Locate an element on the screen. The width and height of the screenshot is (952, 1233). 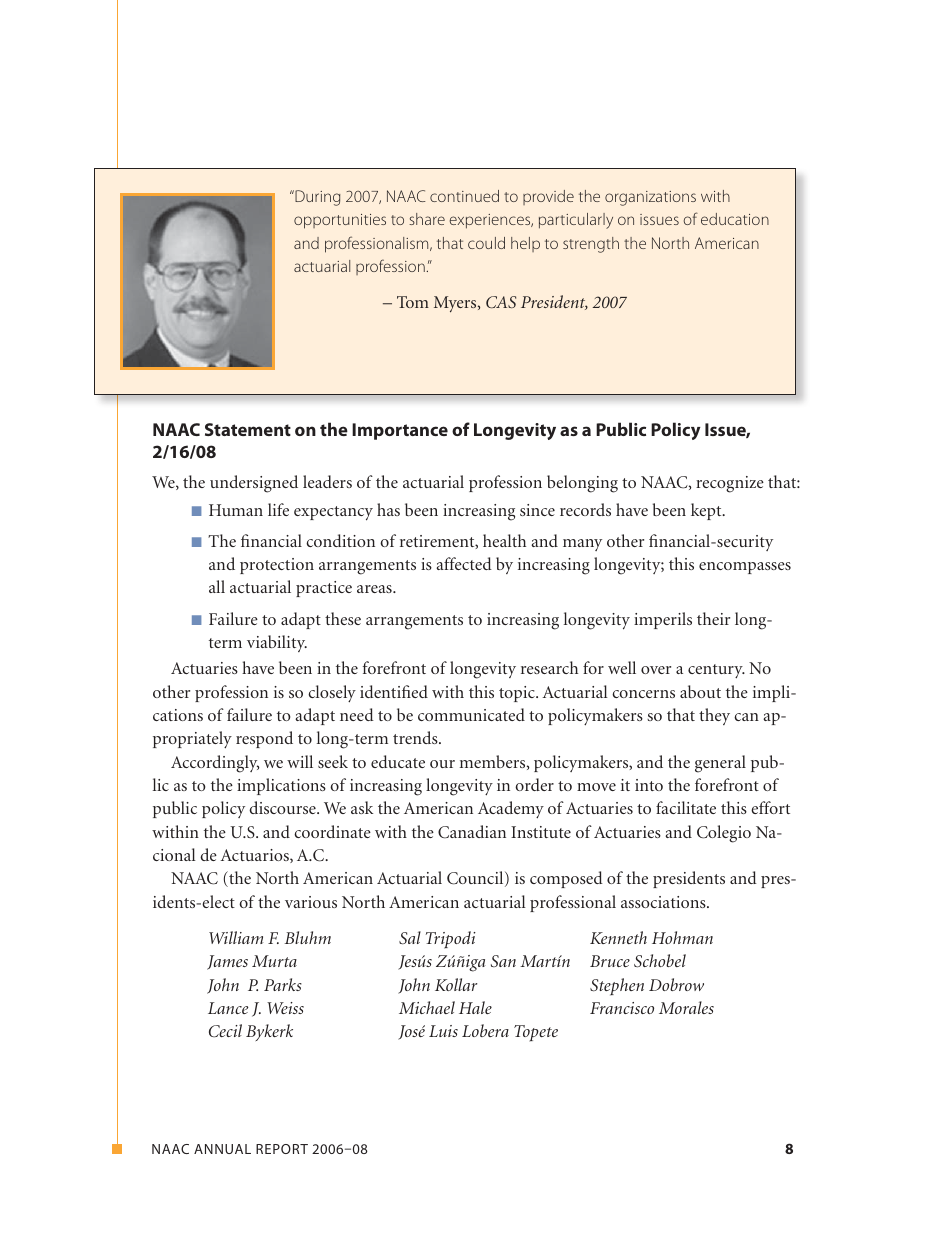
life is located at coordinates (278, 509).
